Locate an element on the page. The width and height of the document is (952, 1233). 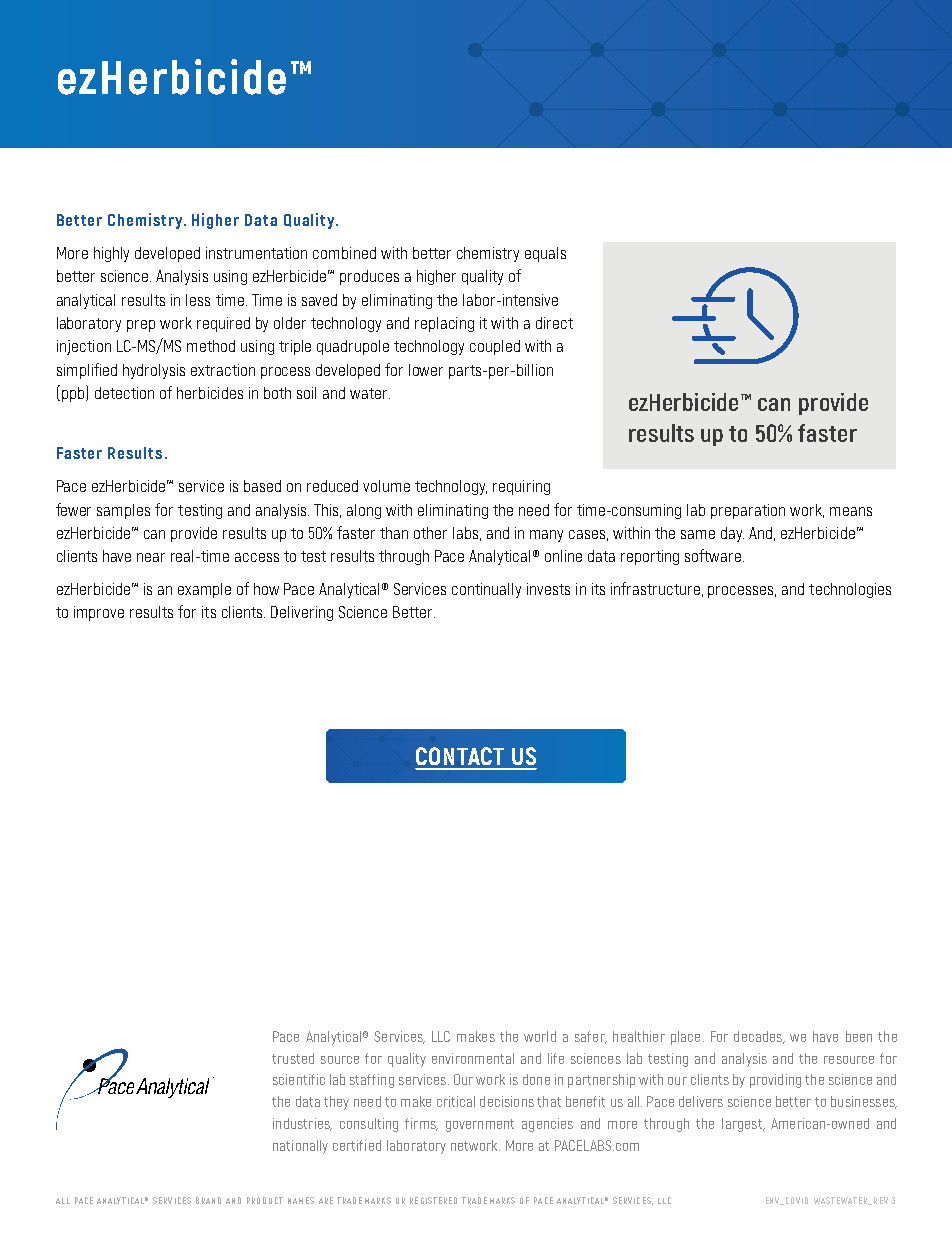
near is located at coordinates (151, 557).
